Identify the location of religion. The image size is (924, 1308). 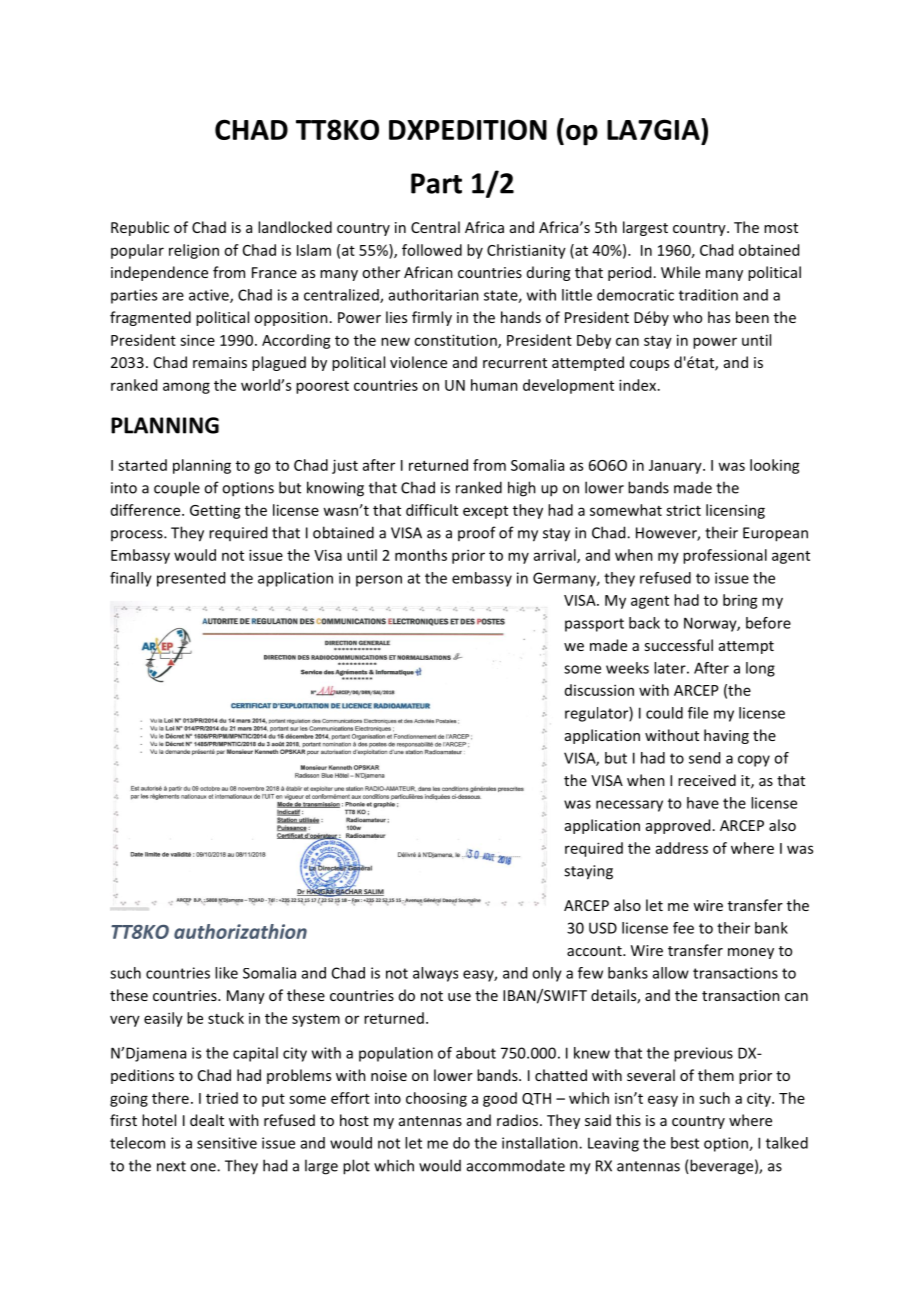
(194, 251).
